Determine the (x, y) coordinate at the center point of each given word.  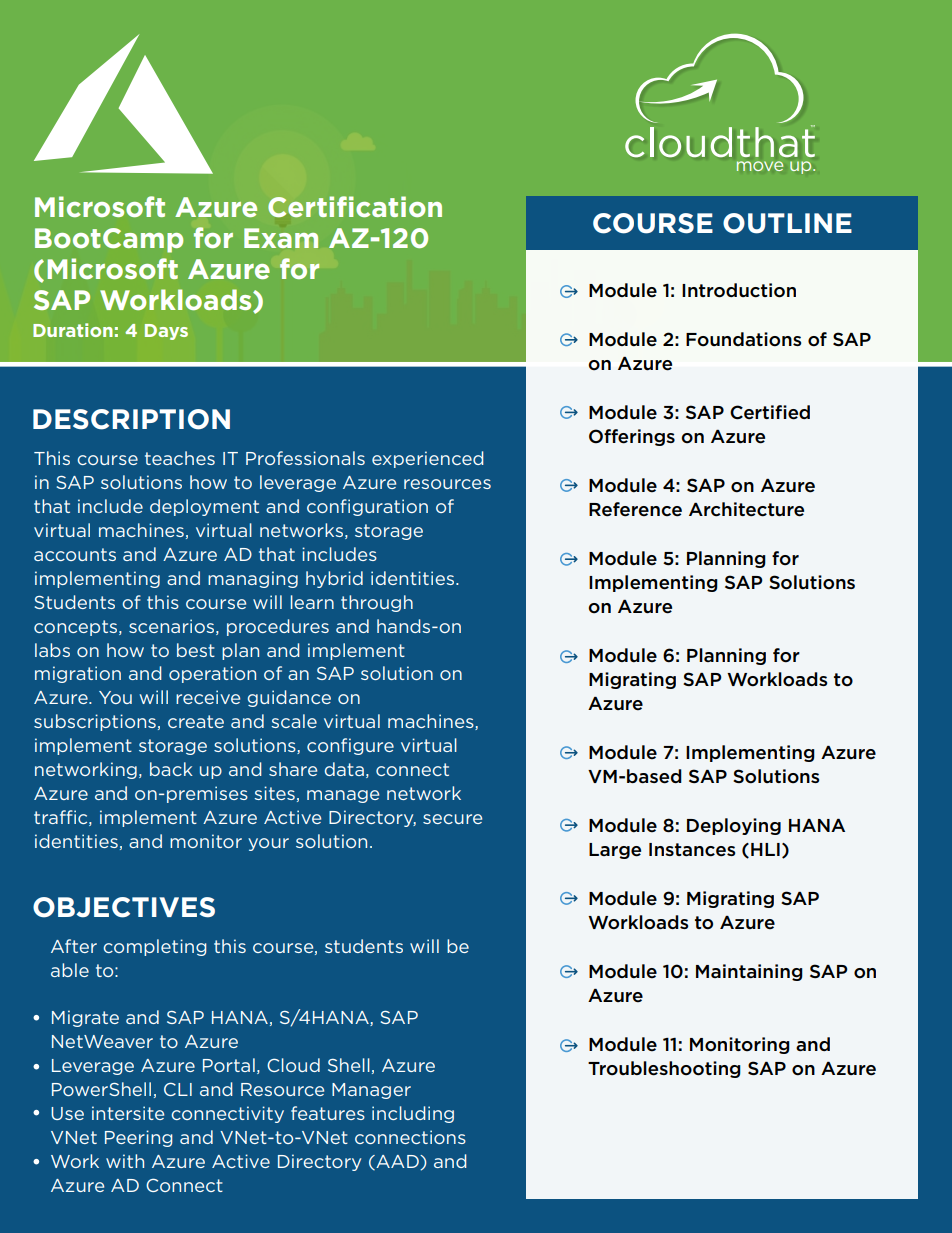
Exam (281, 238)
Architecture (746, 509)
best (196, 650)
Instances (692, 850)
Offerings (632, 437)
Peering (138, 1138)
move (760, 166)
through (377, 603)
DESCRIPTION (131, 419)
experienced (427, 459)
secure (452, 819)
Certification (355, 206)
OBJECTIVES (124, 907)
